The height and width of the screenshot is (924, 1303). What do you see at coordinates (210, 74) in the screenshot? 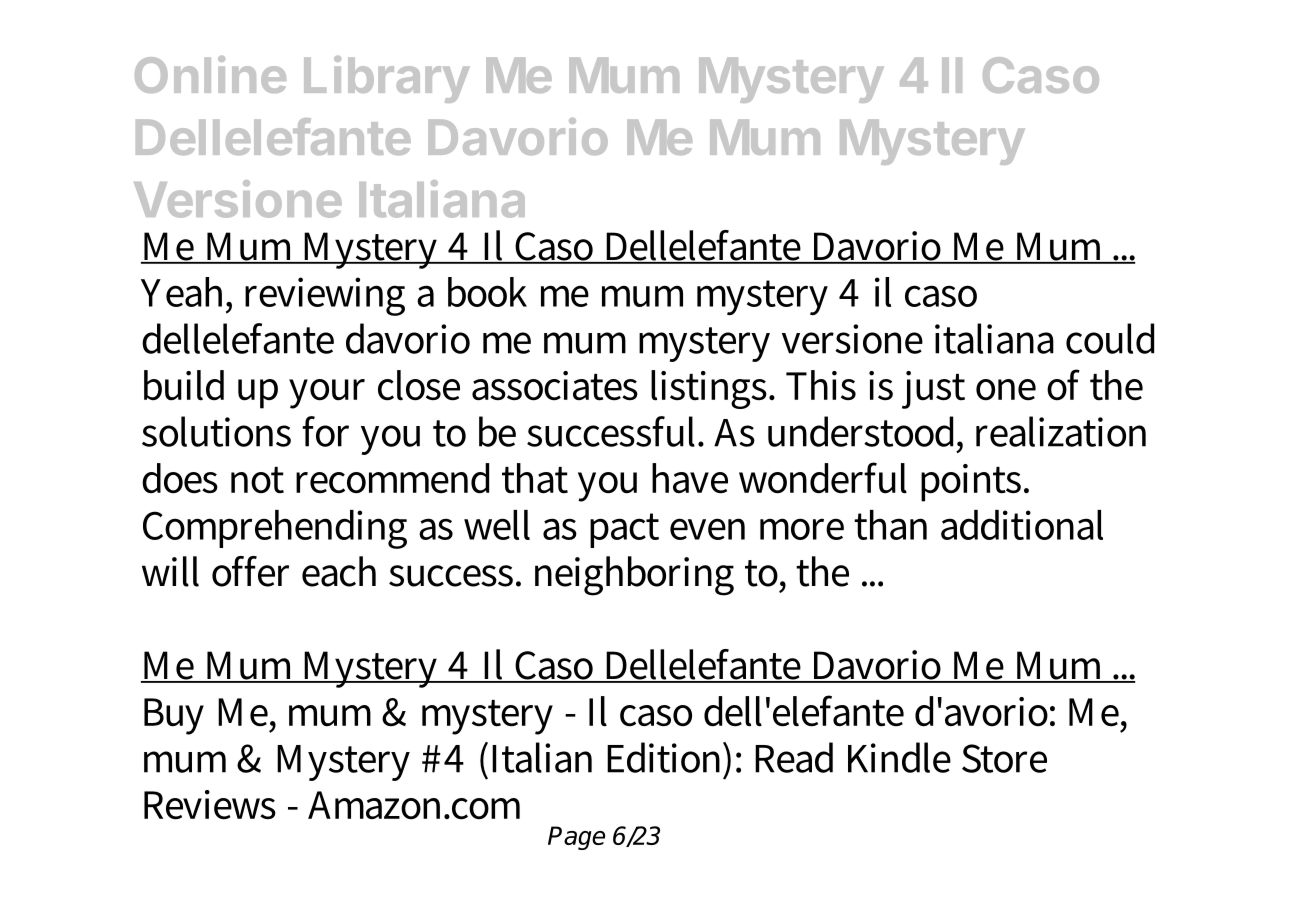
I see `Online` at bounding box center [210, 74].
